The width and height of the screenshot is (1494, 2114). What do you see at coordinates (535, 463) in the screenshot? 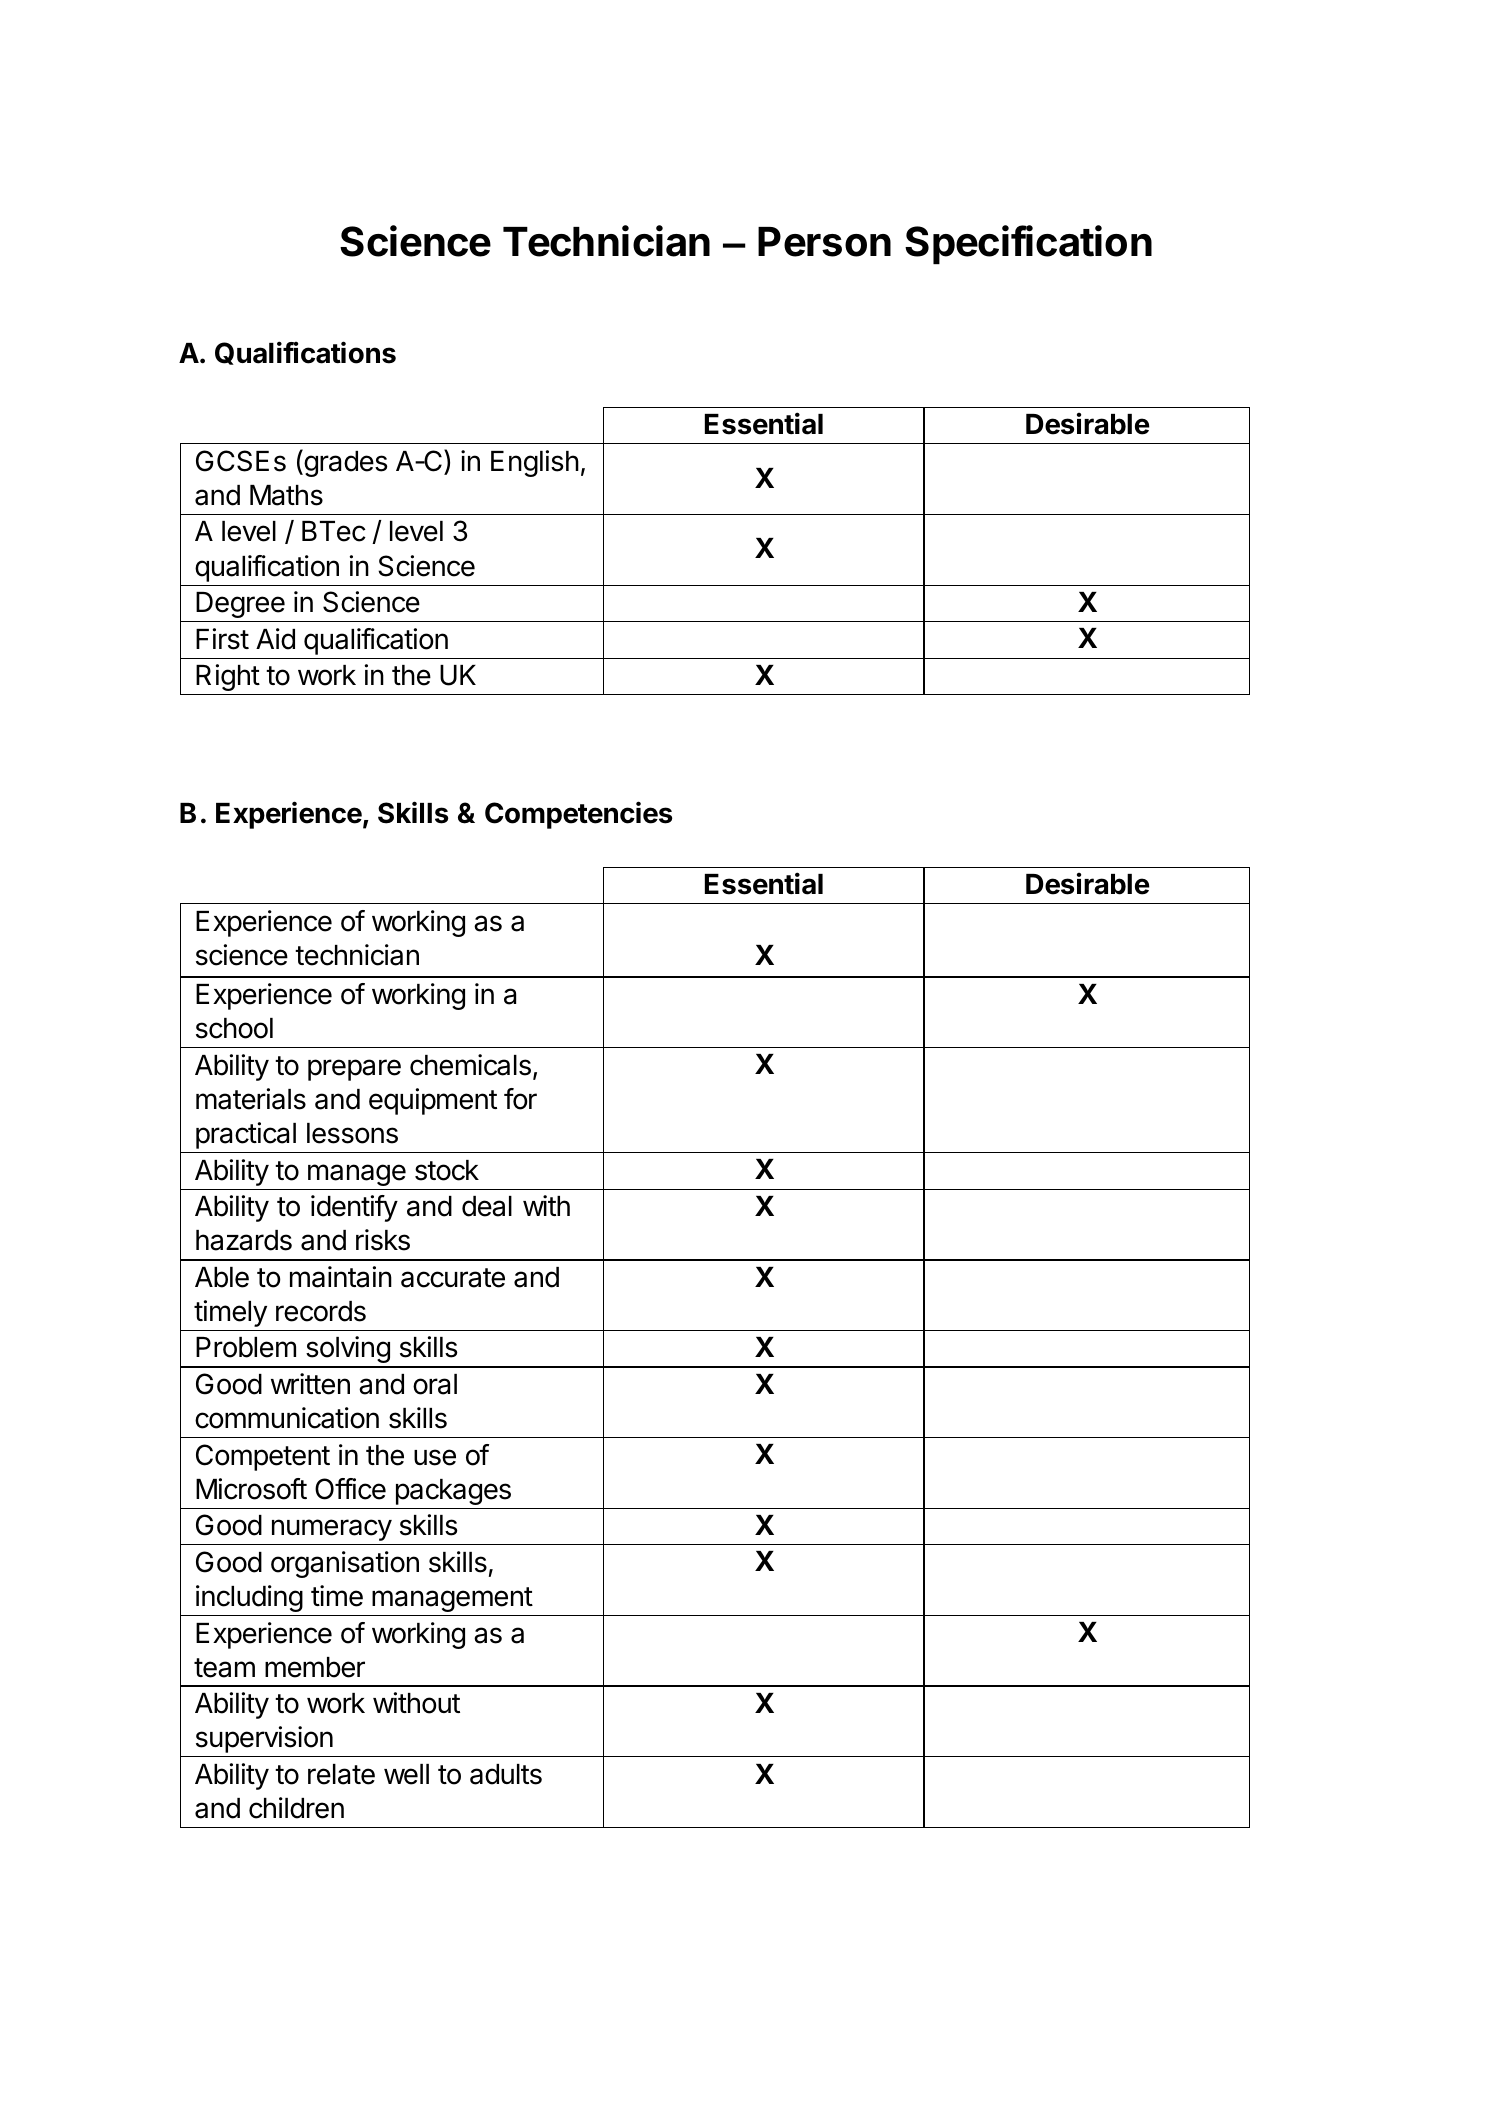
I see `English` at bounding box center [535, 463].
